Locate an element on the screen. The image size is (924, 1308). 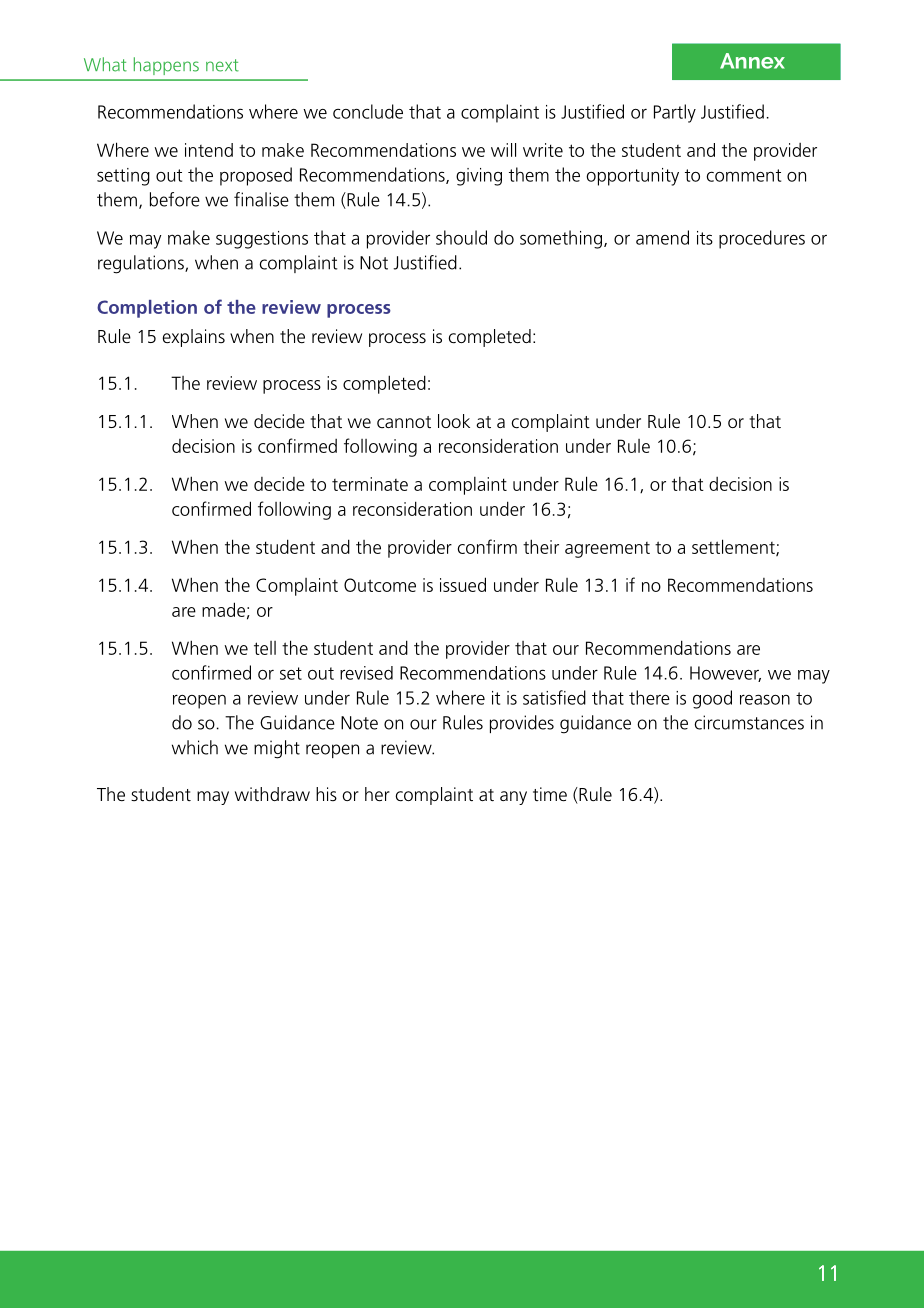
look is located at coordinates (454, 421).
